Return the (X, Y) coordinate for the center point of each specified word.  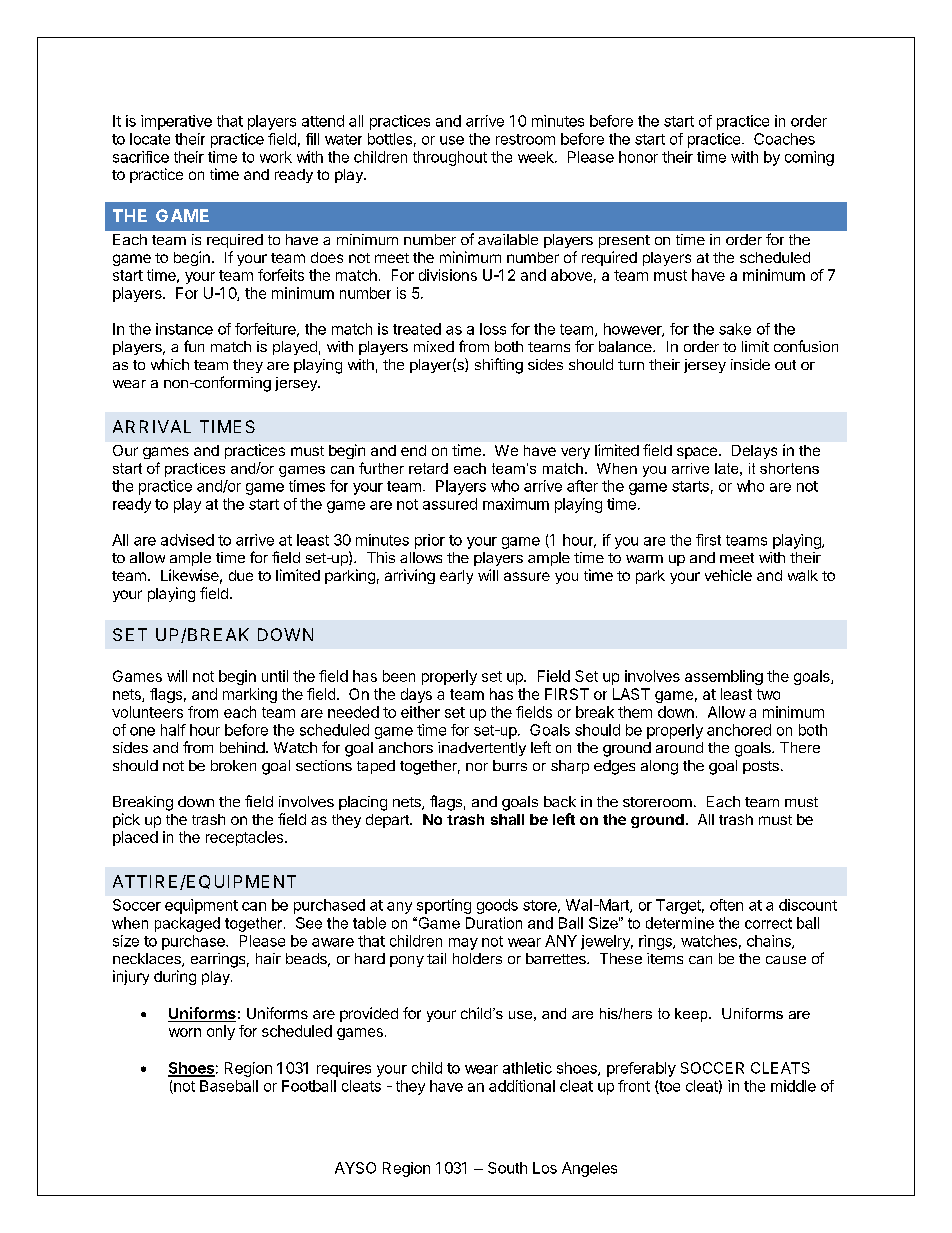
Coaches (784, 139)
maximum (516, 504)
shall (507, 819)
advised (187, 540)
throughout (450, 158)
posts (761, 767)
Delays (754, 452)
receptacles (246, 838)
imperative (176, 122)
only (221, 1032)
